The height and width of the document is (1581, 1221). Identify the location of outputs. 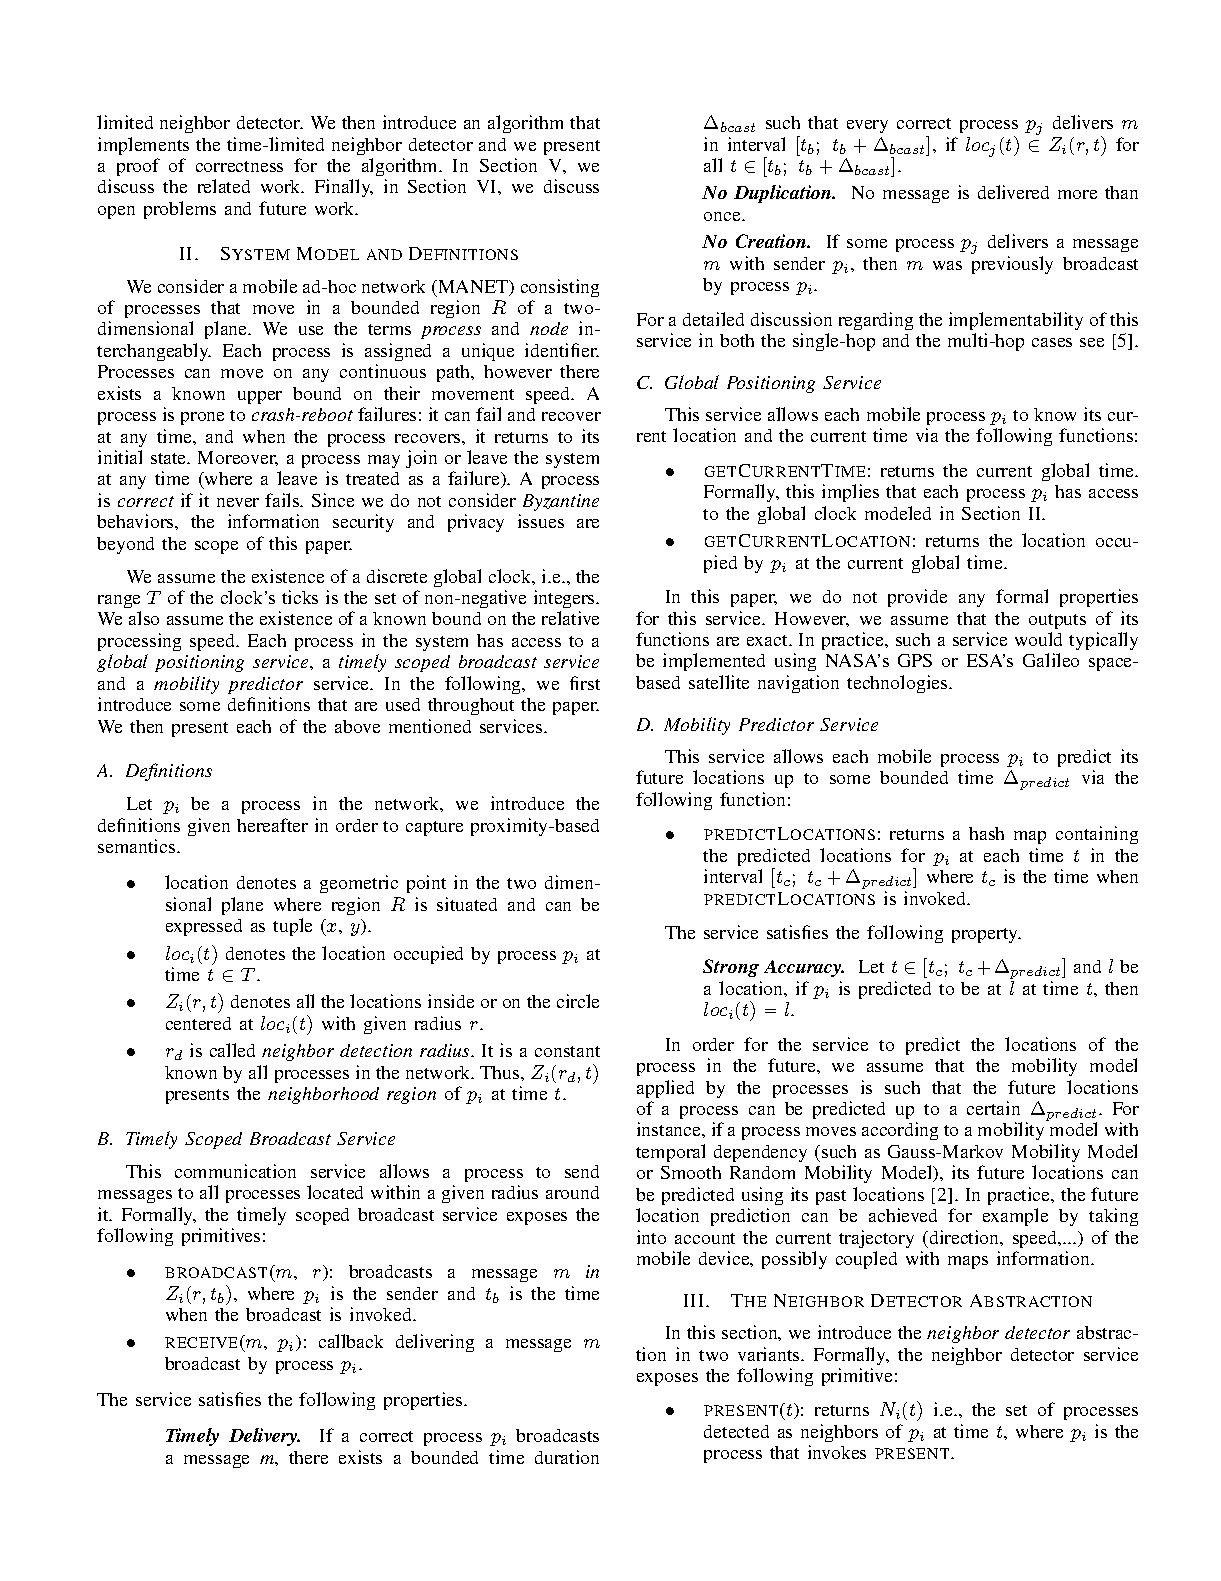
(1057, 621).
